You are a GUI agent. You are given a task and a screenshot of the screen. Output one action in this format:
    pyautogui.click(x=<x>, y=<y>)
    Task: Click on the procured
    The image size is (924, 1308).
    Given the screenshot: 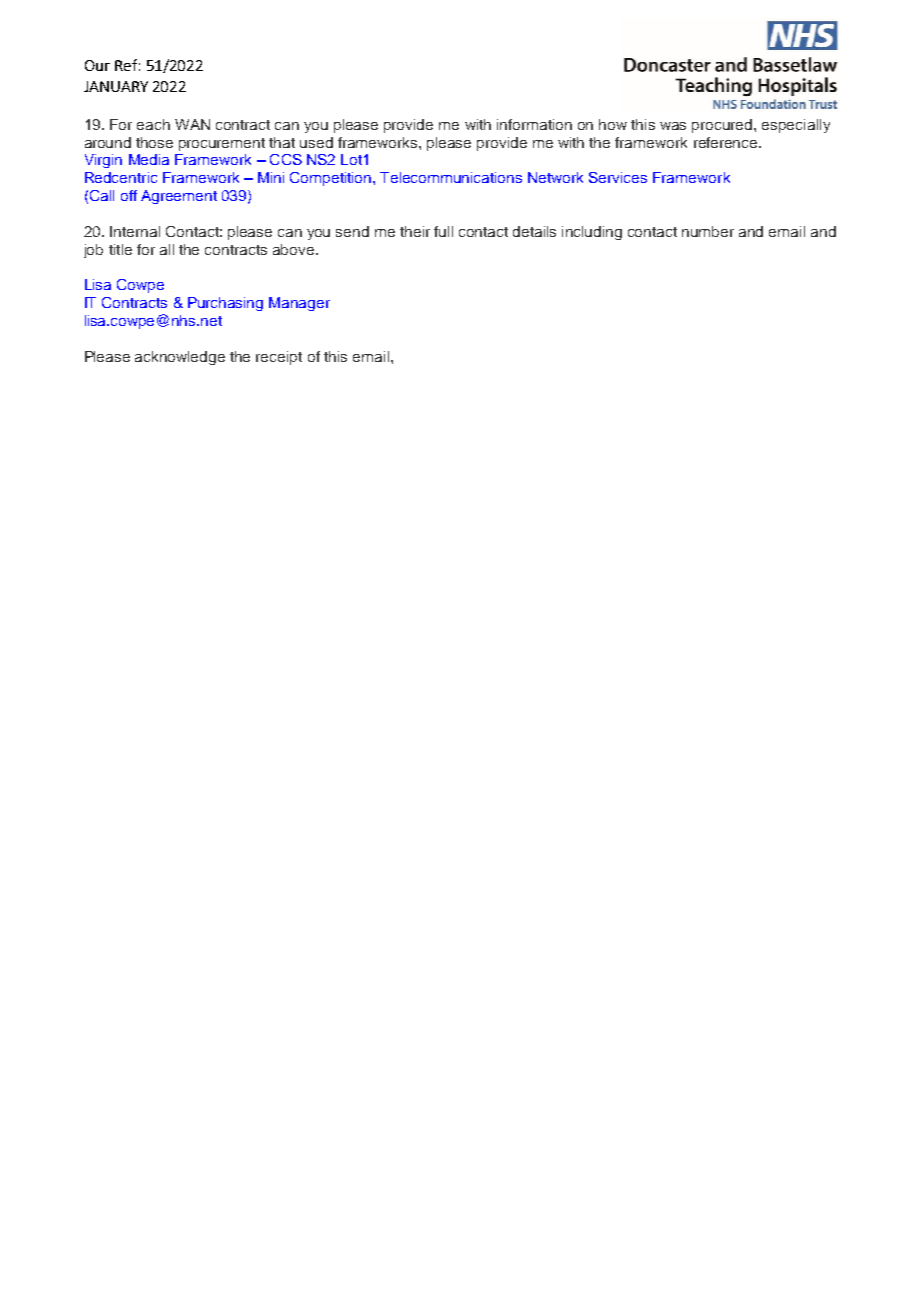 What is the action you would take?
    pyautogui.click(x=723, y=126)
